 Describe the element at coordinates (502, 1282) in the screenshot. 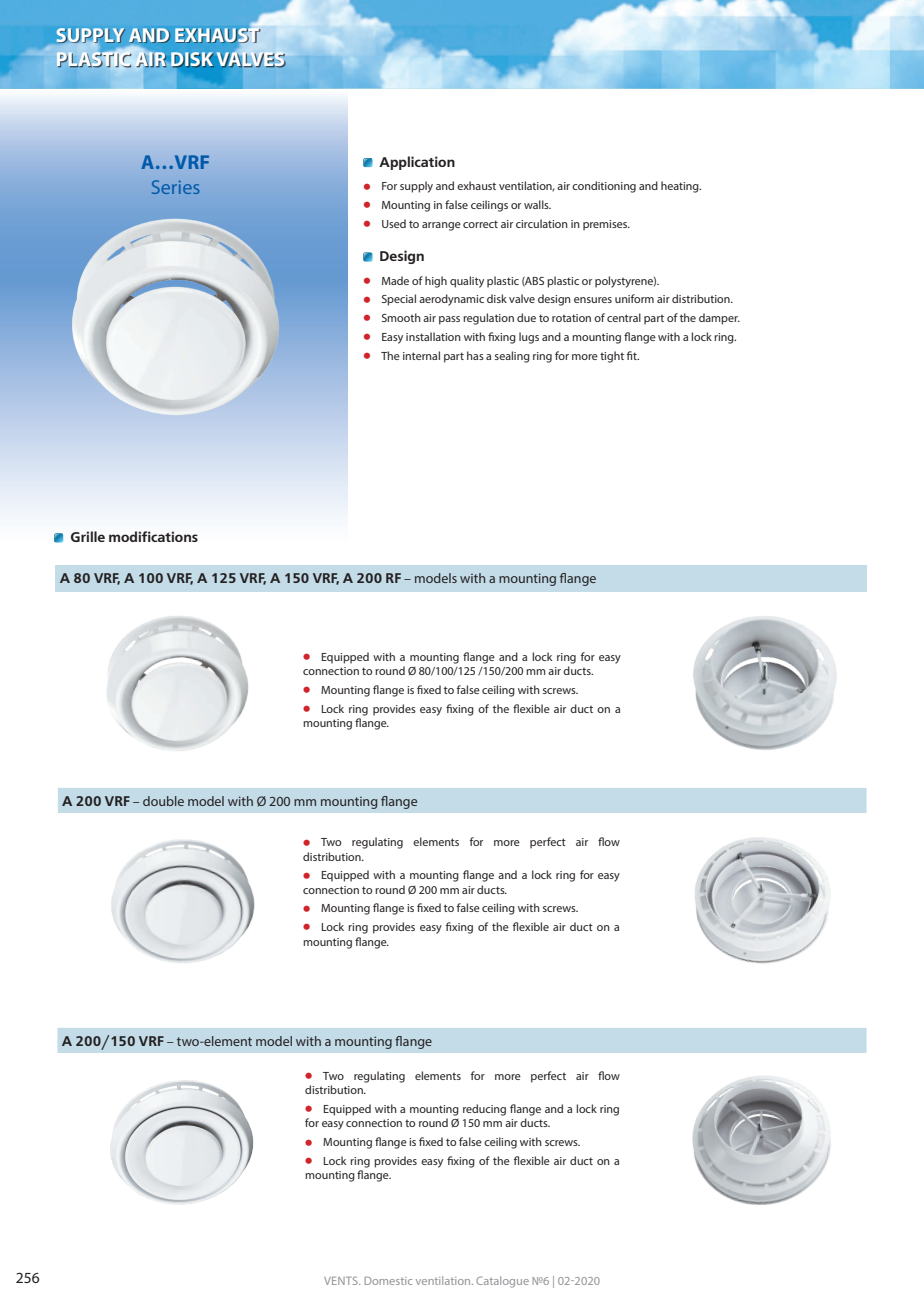

I see `Catalogue` at that location.
